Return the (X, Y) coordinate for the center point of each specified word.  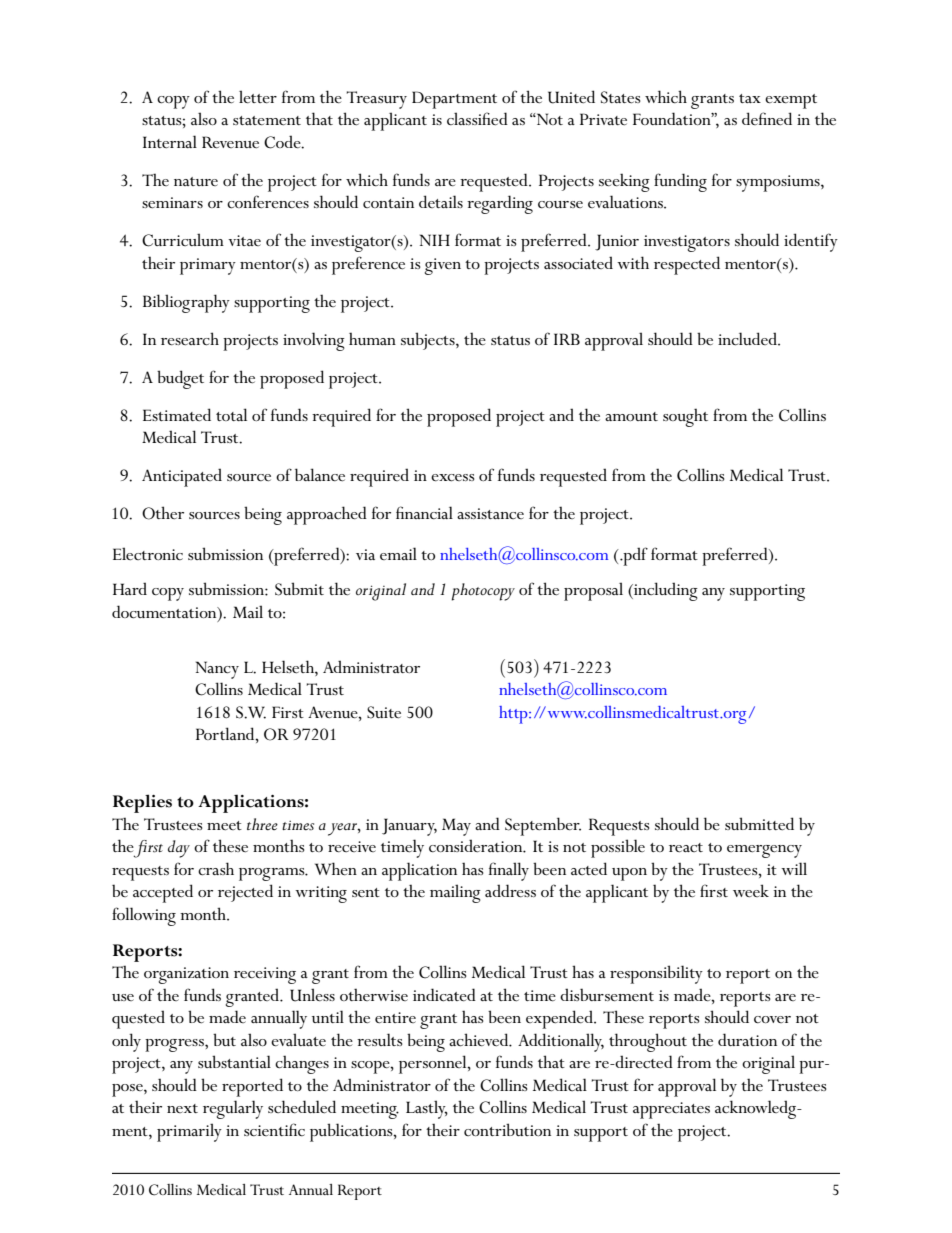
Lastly (427, 1109)
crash (216, 869)
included (748, 339)
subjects (429, 341)
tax (750, 98)
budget (180, 379)
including (665, 591)
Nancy (217, 670)
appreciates (671, 1110)
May (456, 827)
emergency (764, 851)
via (365, 554)
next (182, 1108)
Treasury (376, 100)
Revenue (230, 142)
